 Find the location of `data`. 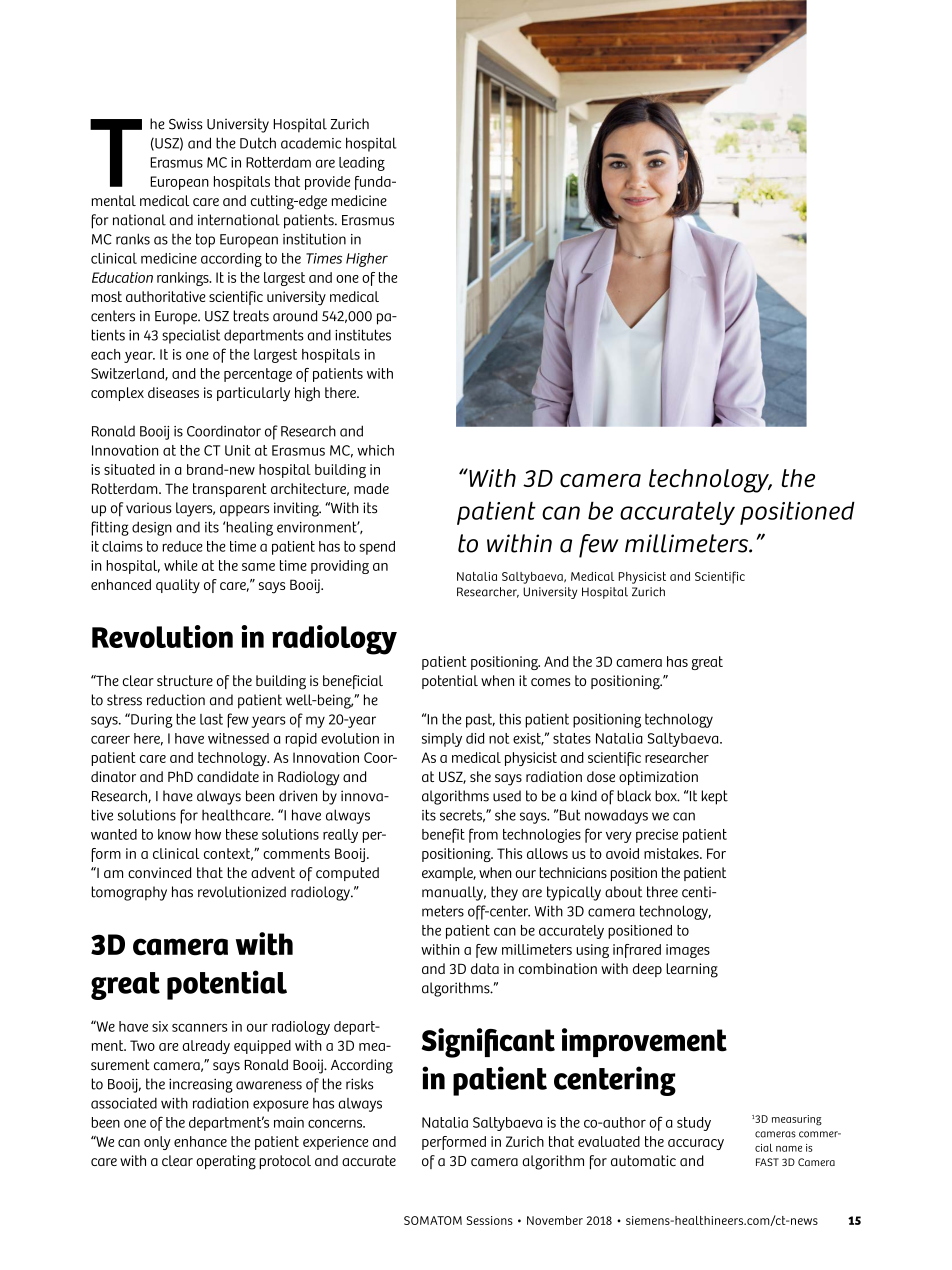

data is located at coordinates (485, 968).
